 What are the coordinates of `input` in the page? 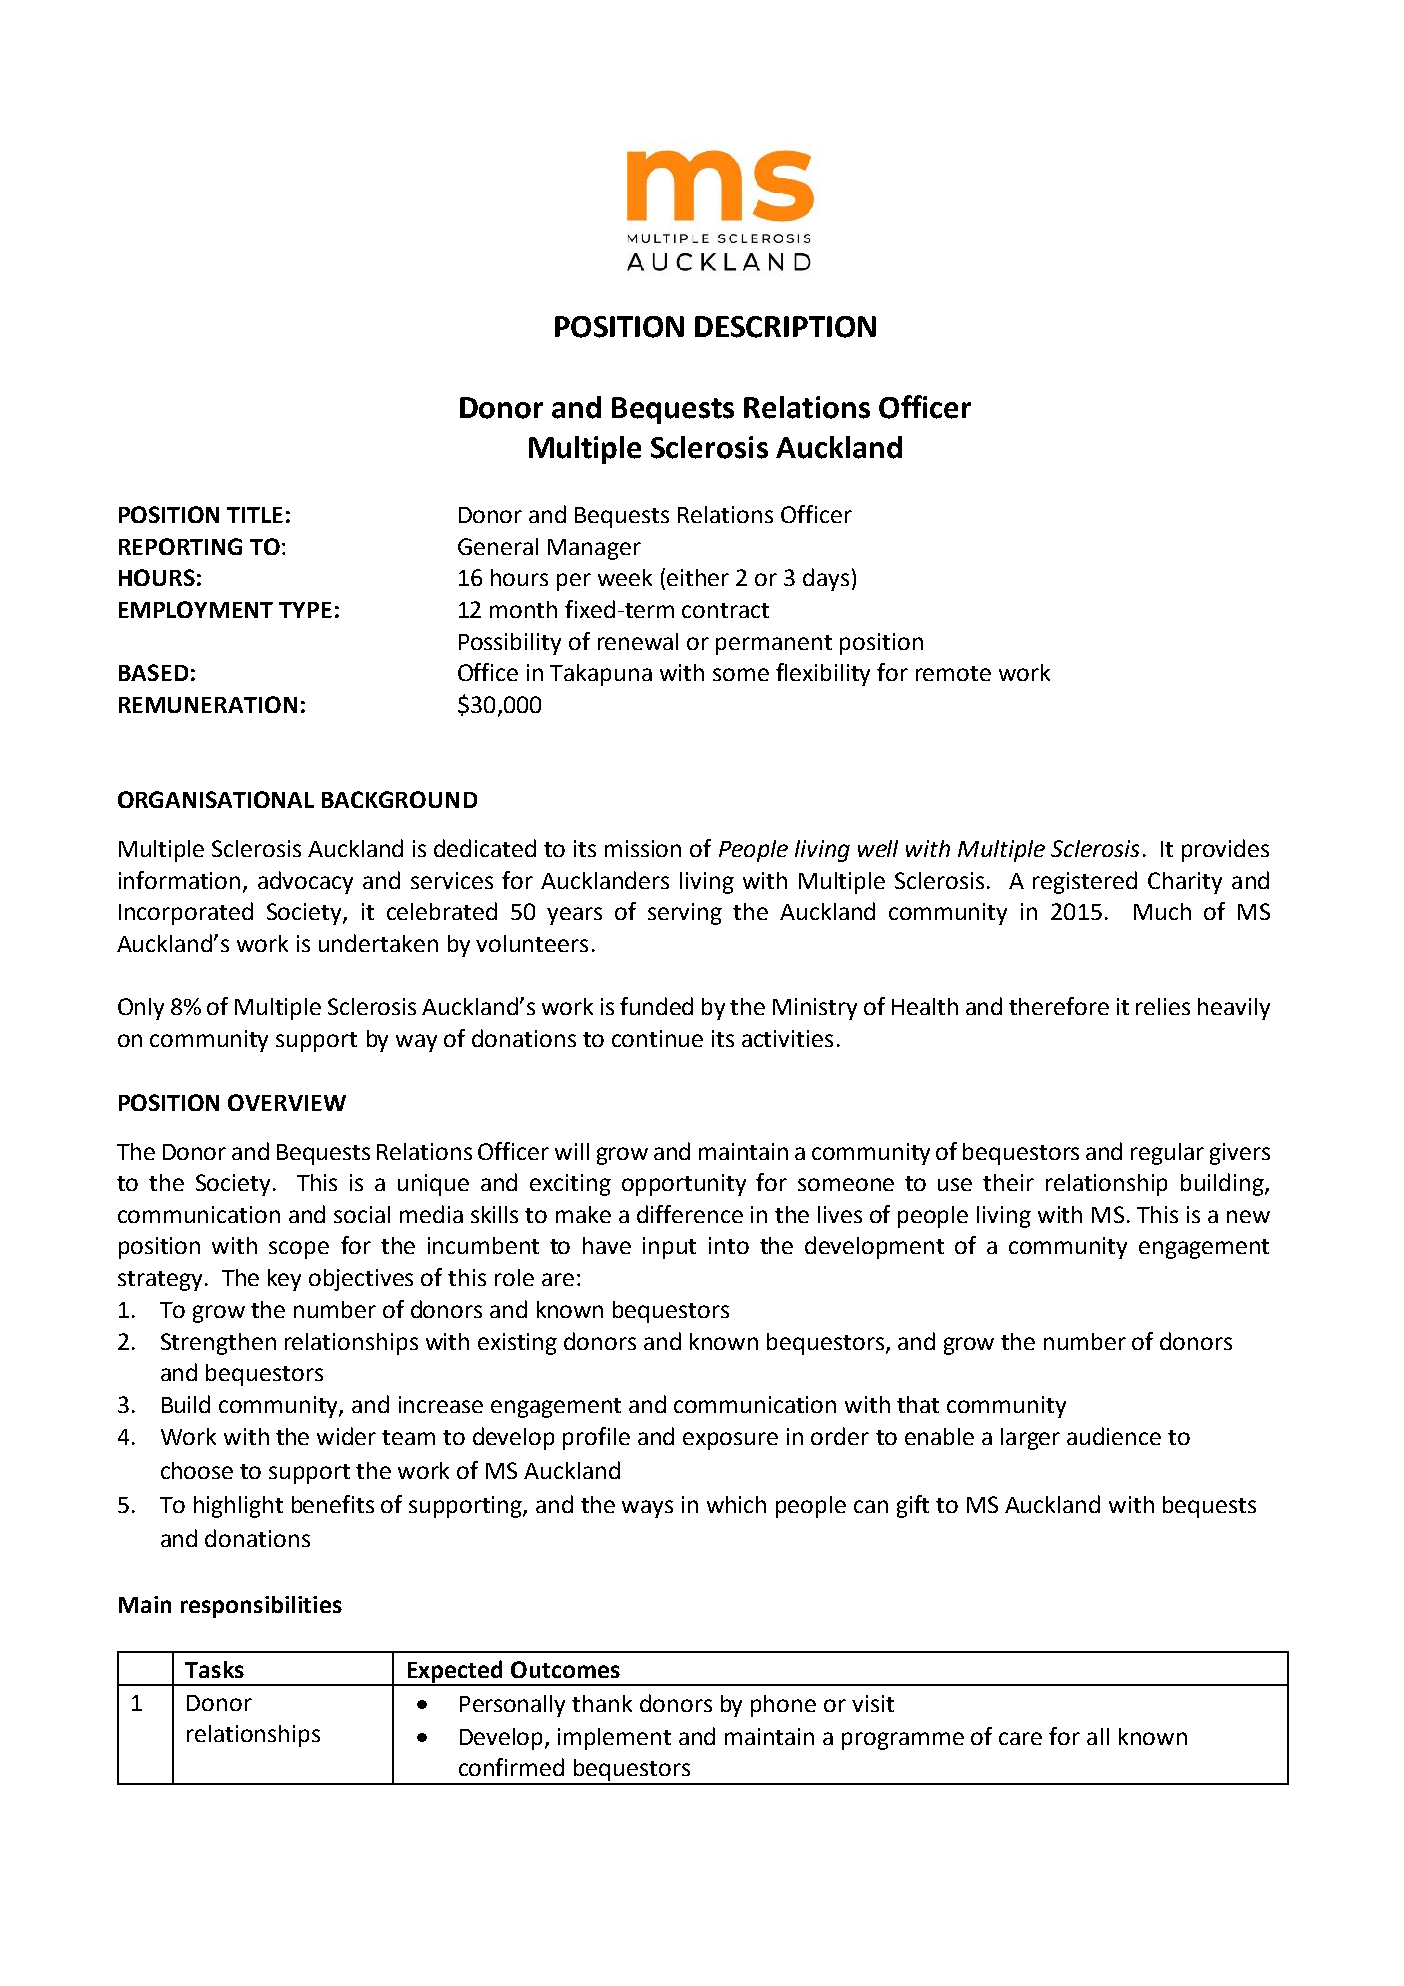 It's located at (669, 1248).
